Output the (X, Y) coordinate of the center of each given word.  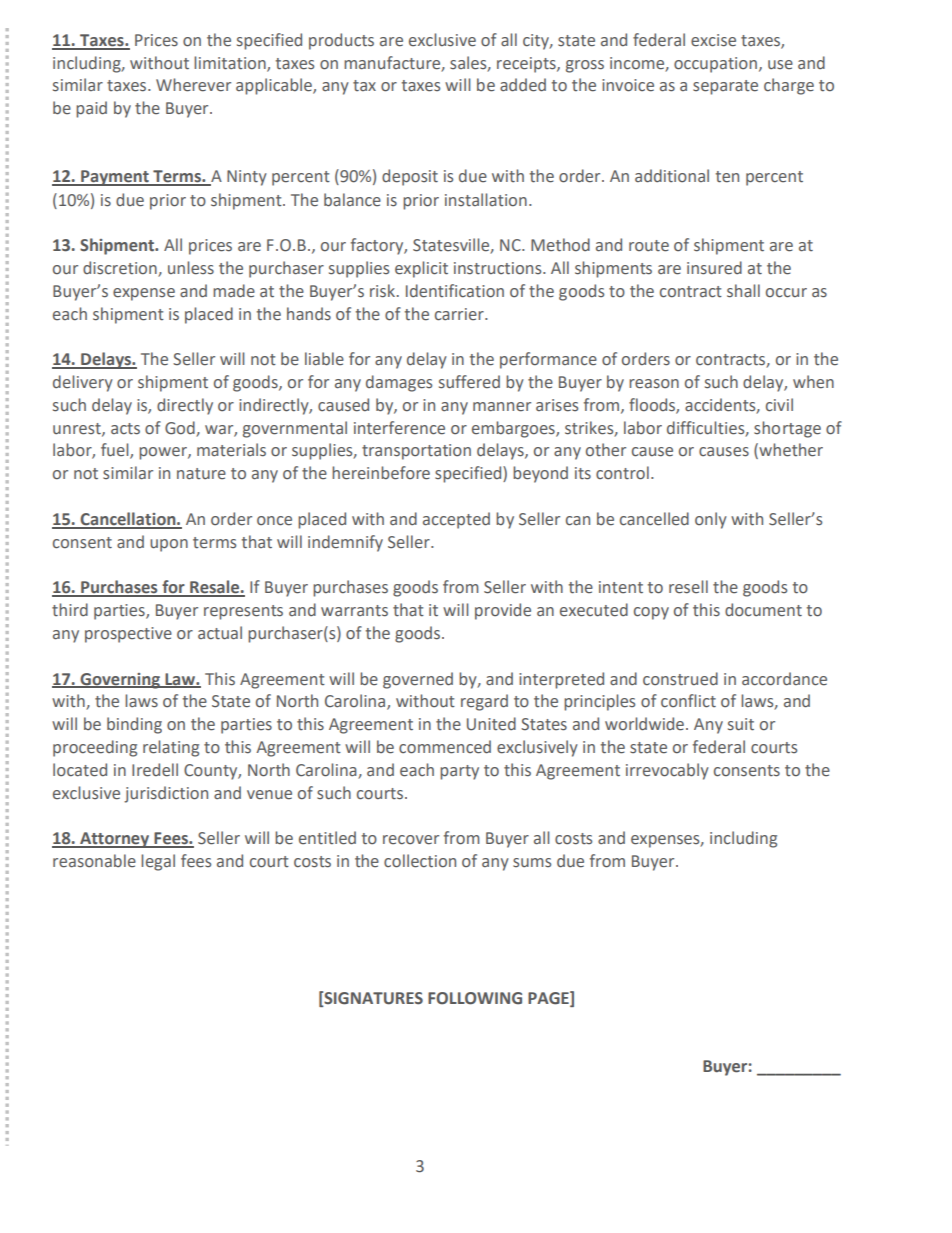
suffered (469, 382)
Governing (120, 681)
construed (680, 679)
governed (418, 680)
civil (779, 405)
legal (158, 862)
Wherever (193, 85)
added (523, 85)
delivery (83, 383)
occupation (715, 65)
